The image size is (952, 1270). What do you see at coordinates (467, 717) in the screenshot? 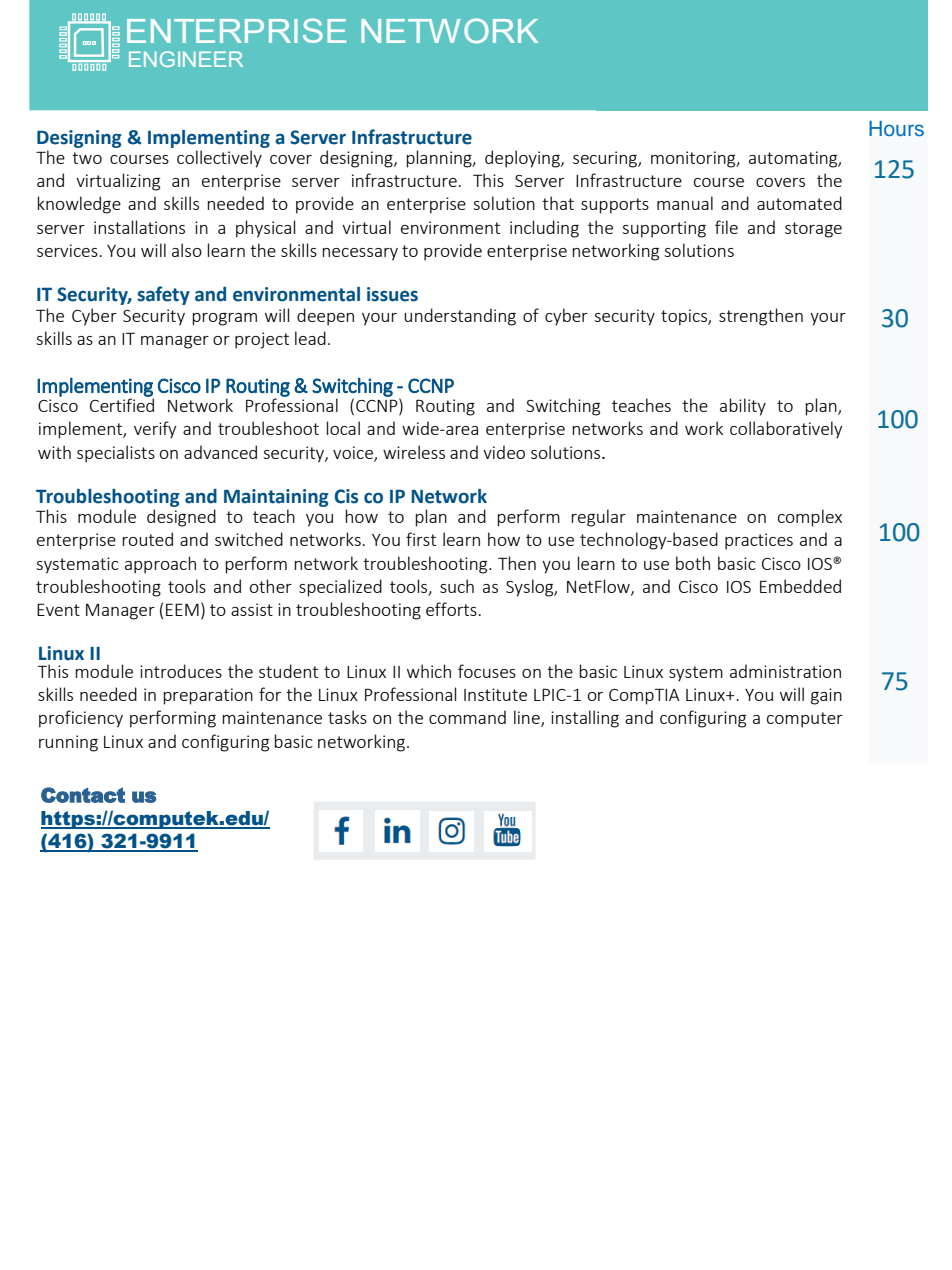
I see `command` at bounding box center [467, 717].
